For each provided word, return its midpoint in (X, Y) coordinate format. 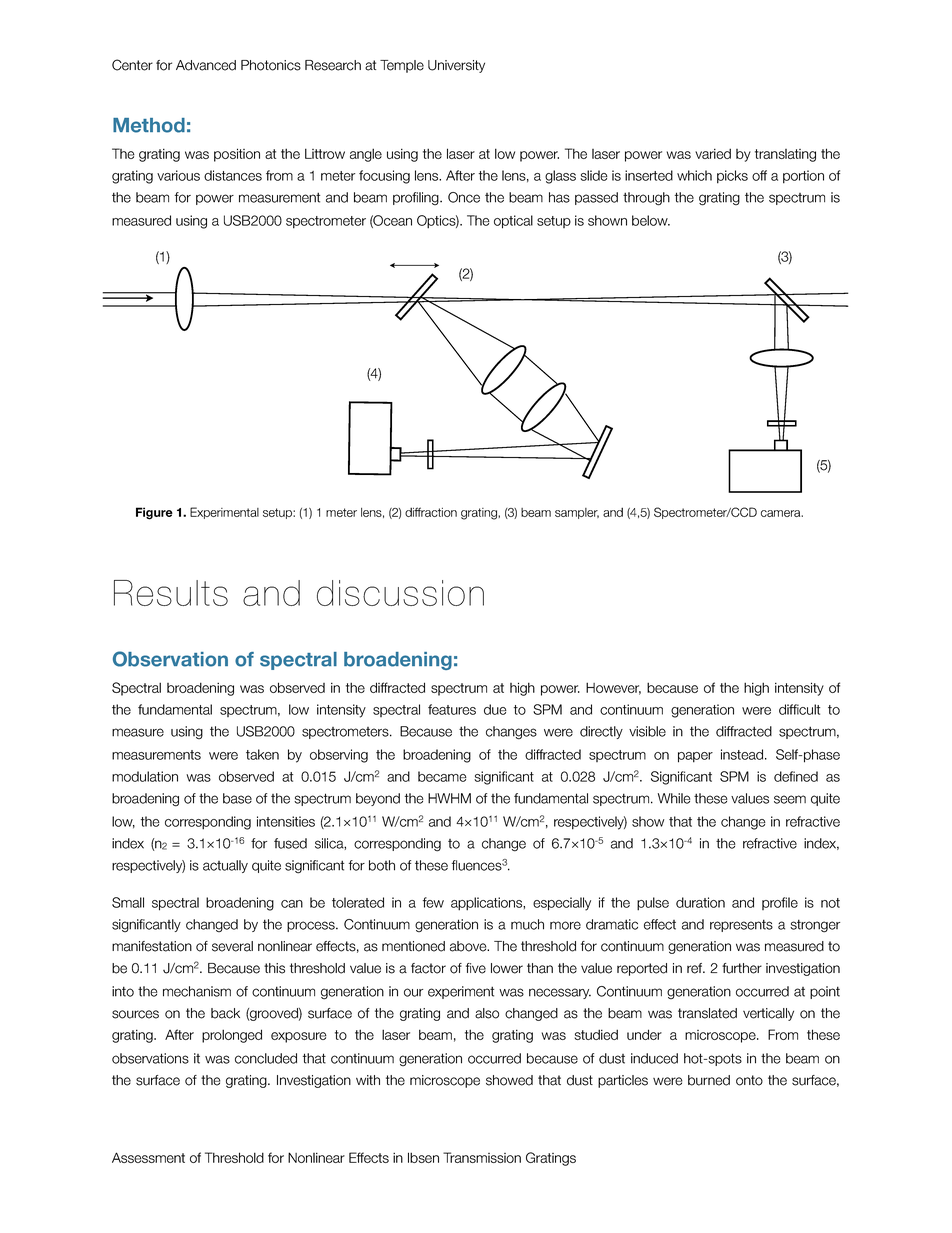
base (237, 798)
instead (743, 754)
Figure (154, 513)
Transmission (482, 1157)
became (442, 776)
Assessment (148, 1157)
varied (713, 153)
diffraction (431, 512)
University (456, 66)
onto (749, 1080)
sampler (577, 513)
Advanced (206, 65)
